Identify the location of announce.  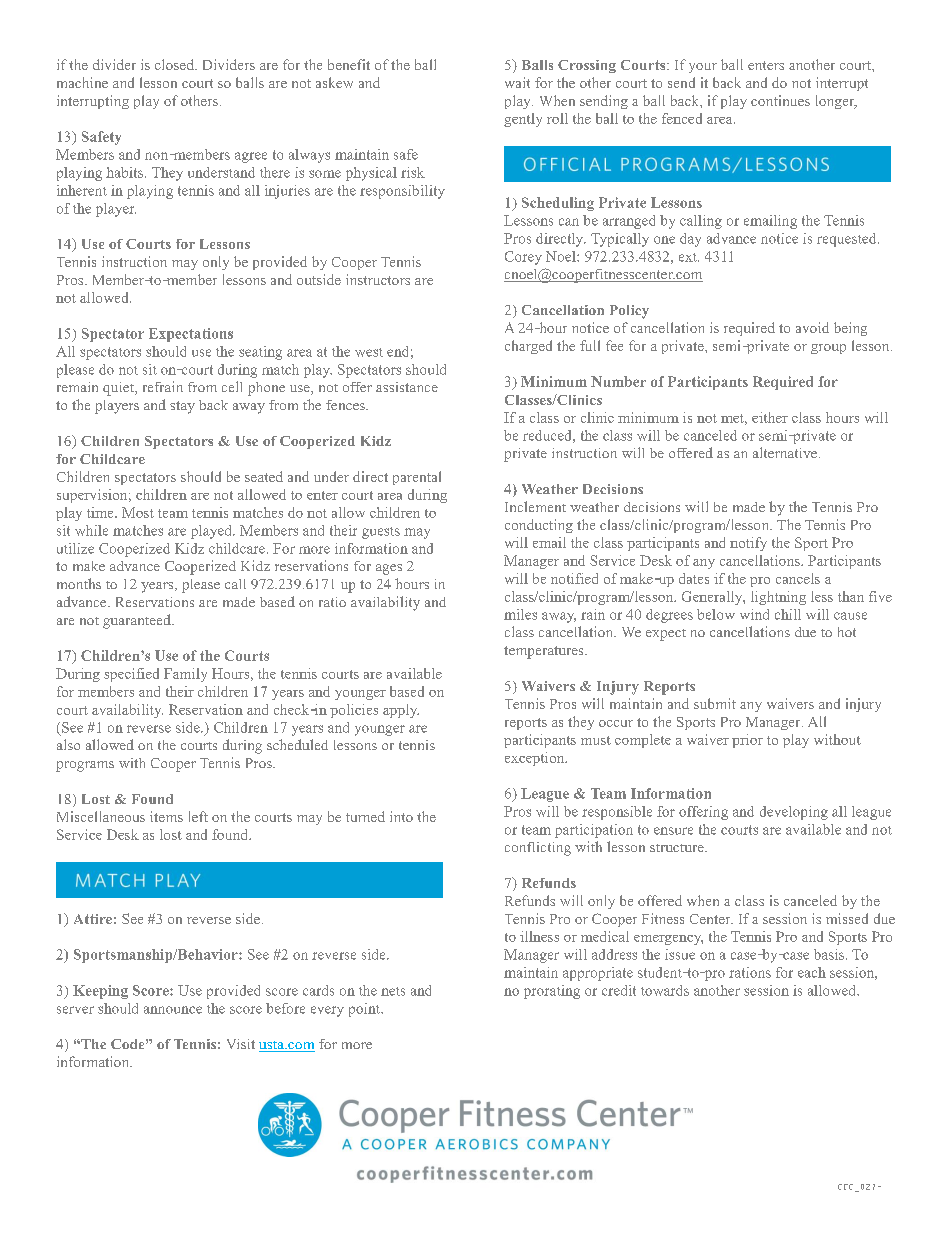
(173, 1010).
